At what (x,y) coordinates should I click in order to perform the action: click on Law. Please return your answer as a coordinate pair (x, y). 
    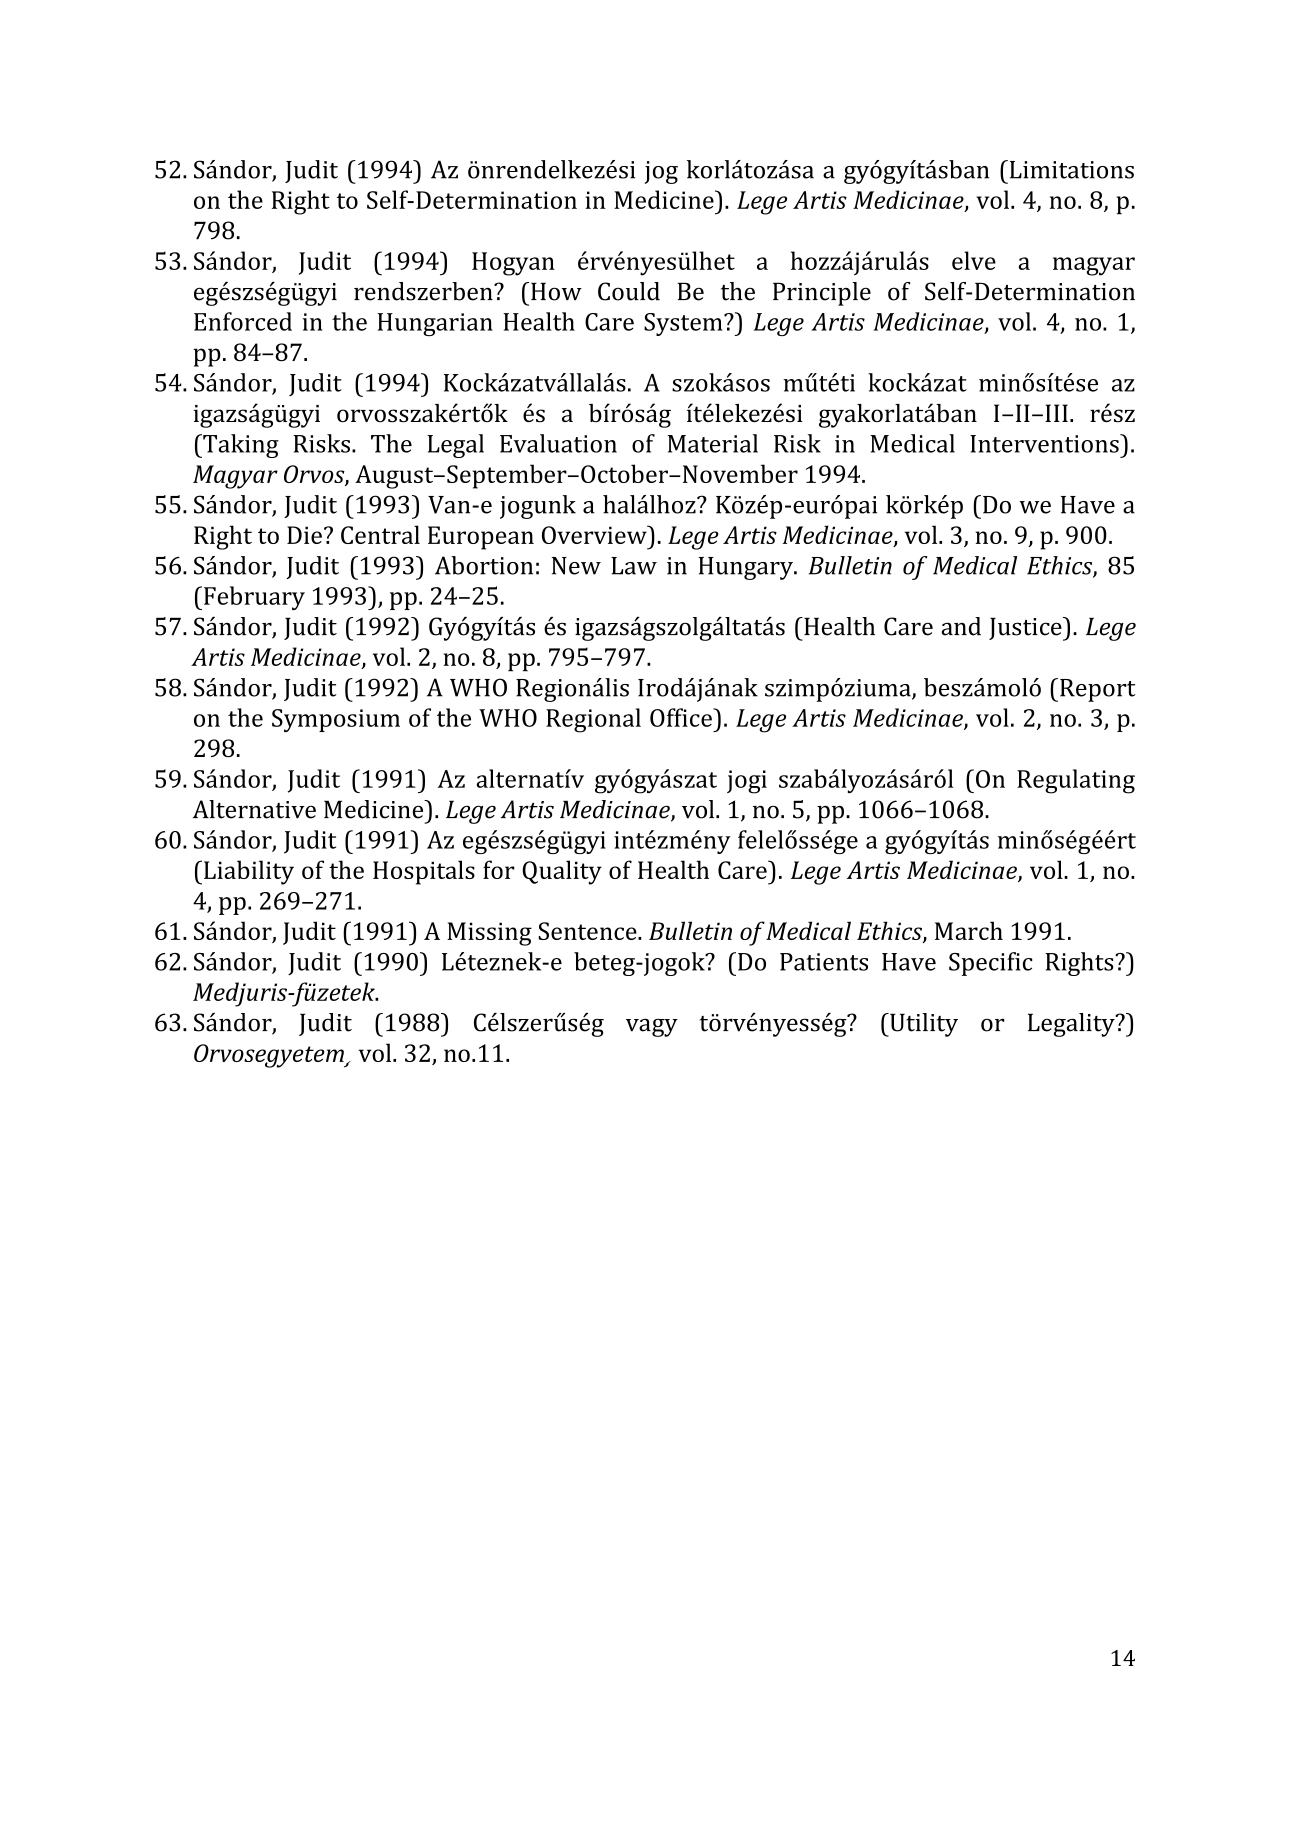
    Looking at the image, I should click on (634, 566).
